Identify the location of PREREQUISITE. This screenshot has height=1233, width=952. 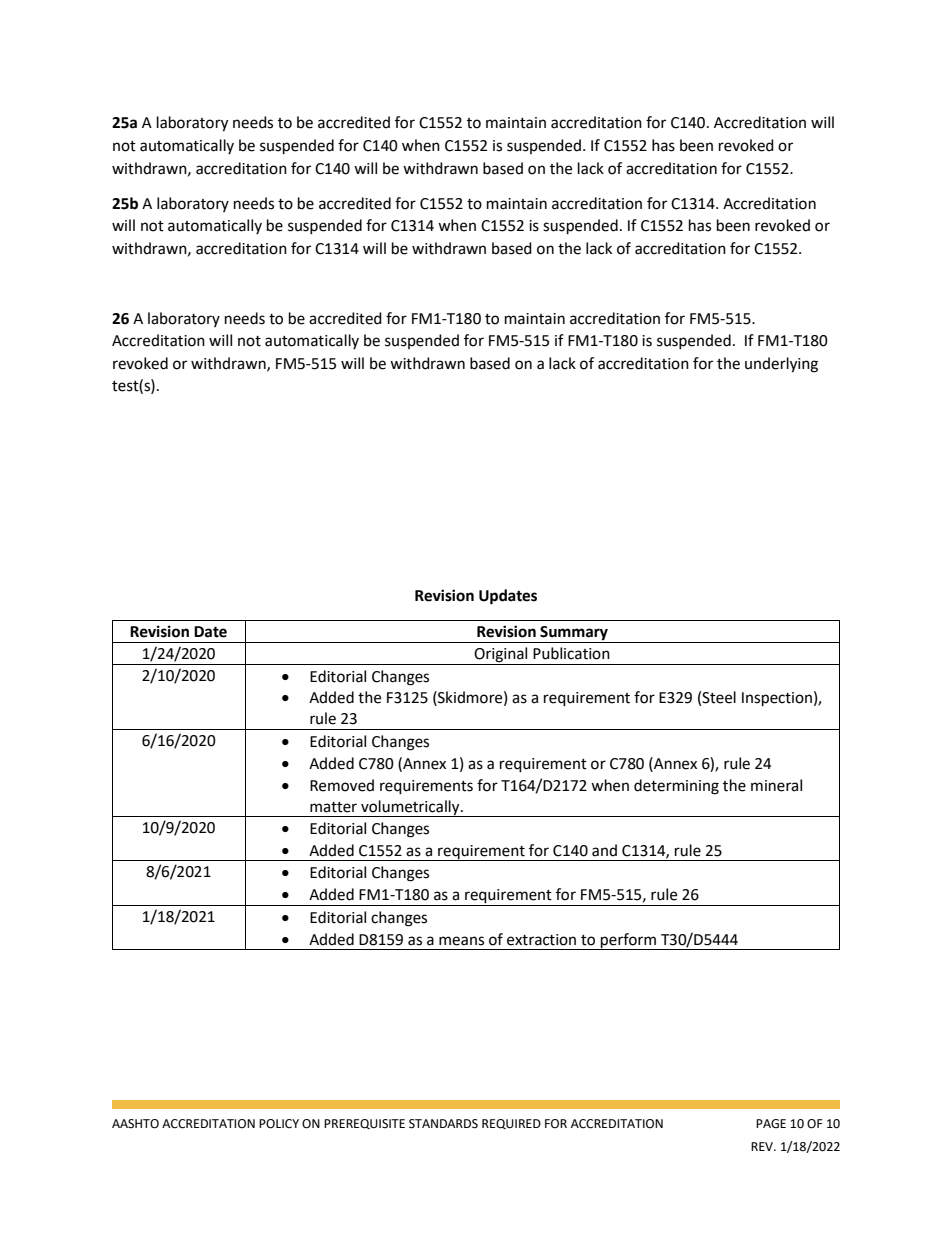
(364, 1124).
